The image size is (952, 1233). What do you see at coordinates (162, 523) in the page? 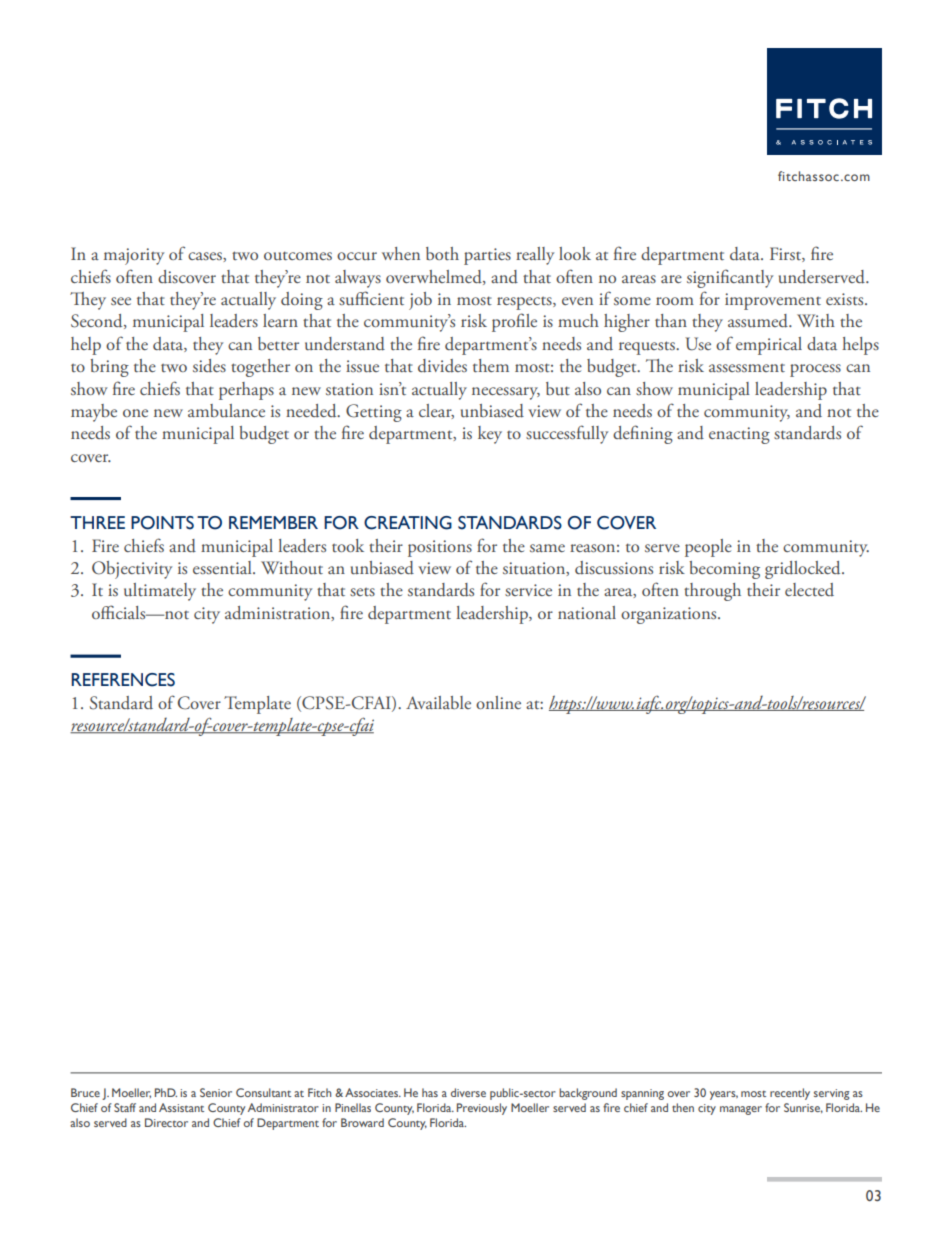
I see `POINTS` at bounding box center [162, 523].
